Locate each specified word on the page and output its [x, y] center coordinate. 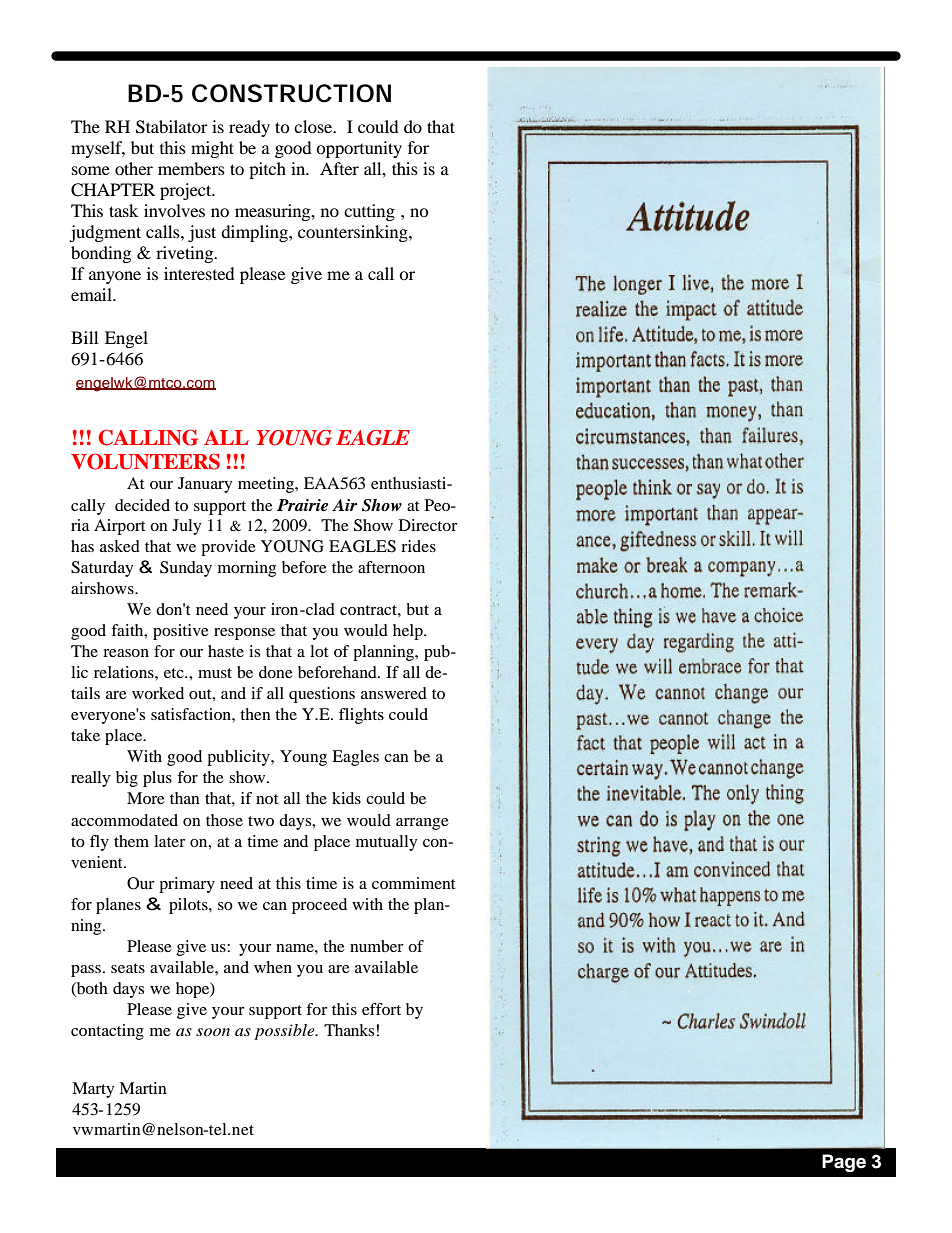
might [212, 149]
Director [428, 525]
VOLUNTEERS [145, 461]
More [146, 798]
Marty [93, 1090]
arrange [422, 824]
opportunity [359, 149]
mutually [386, 843]
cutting [369, 212]
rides [418, 546]
